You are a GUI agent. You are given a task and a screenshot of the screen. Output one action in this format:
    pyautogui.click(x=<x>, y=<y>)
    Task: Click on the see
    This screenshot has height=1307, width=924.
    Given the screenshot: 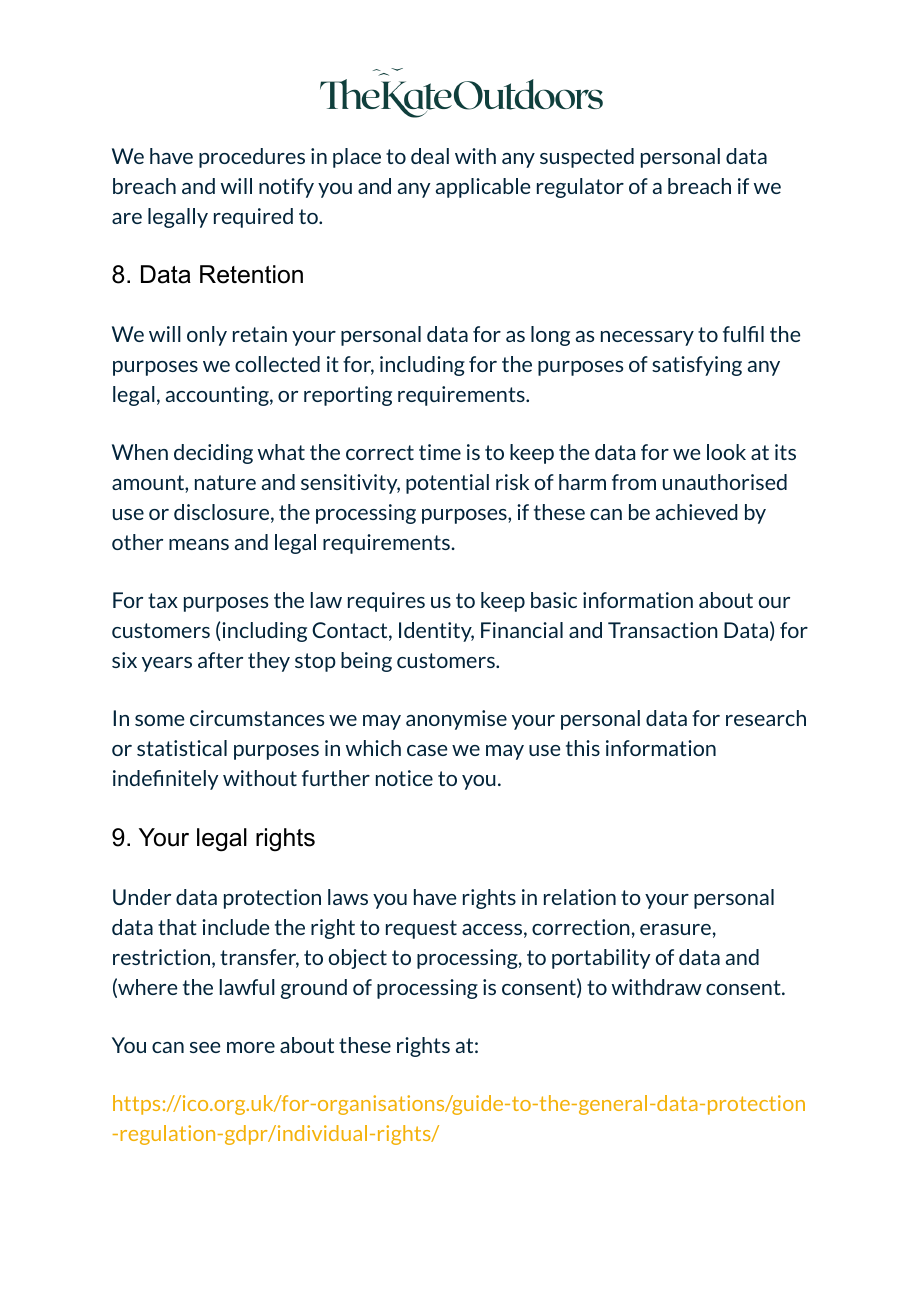 What is the action you would take?
    pyautogui.click(x=205, y=1047)
